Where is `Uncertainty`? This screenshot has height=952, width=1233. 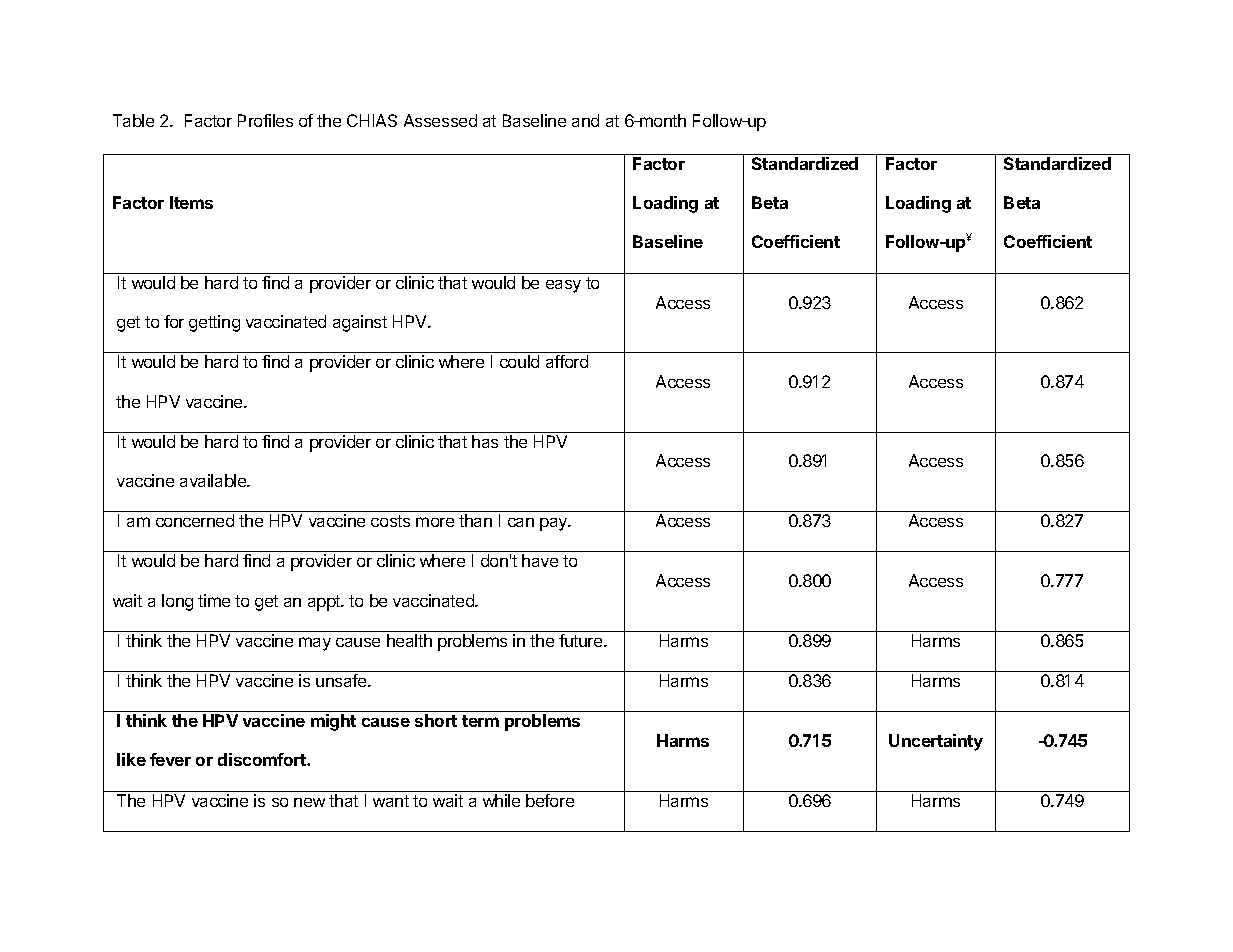 Uncertainty is located at coordinates (936, 742).
